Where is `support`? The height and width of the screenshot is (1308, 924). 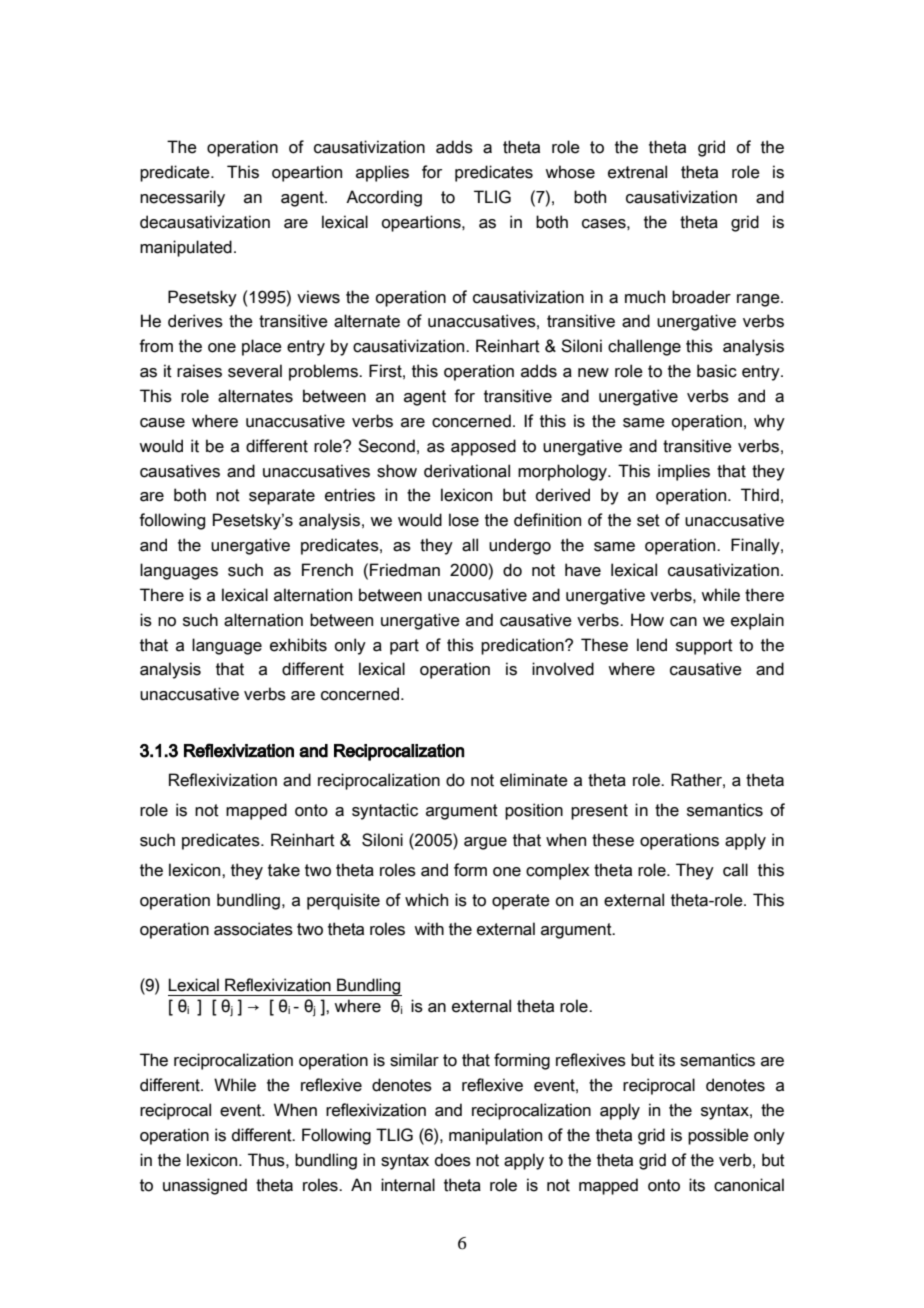 support is located at coordinates (704, 647).
